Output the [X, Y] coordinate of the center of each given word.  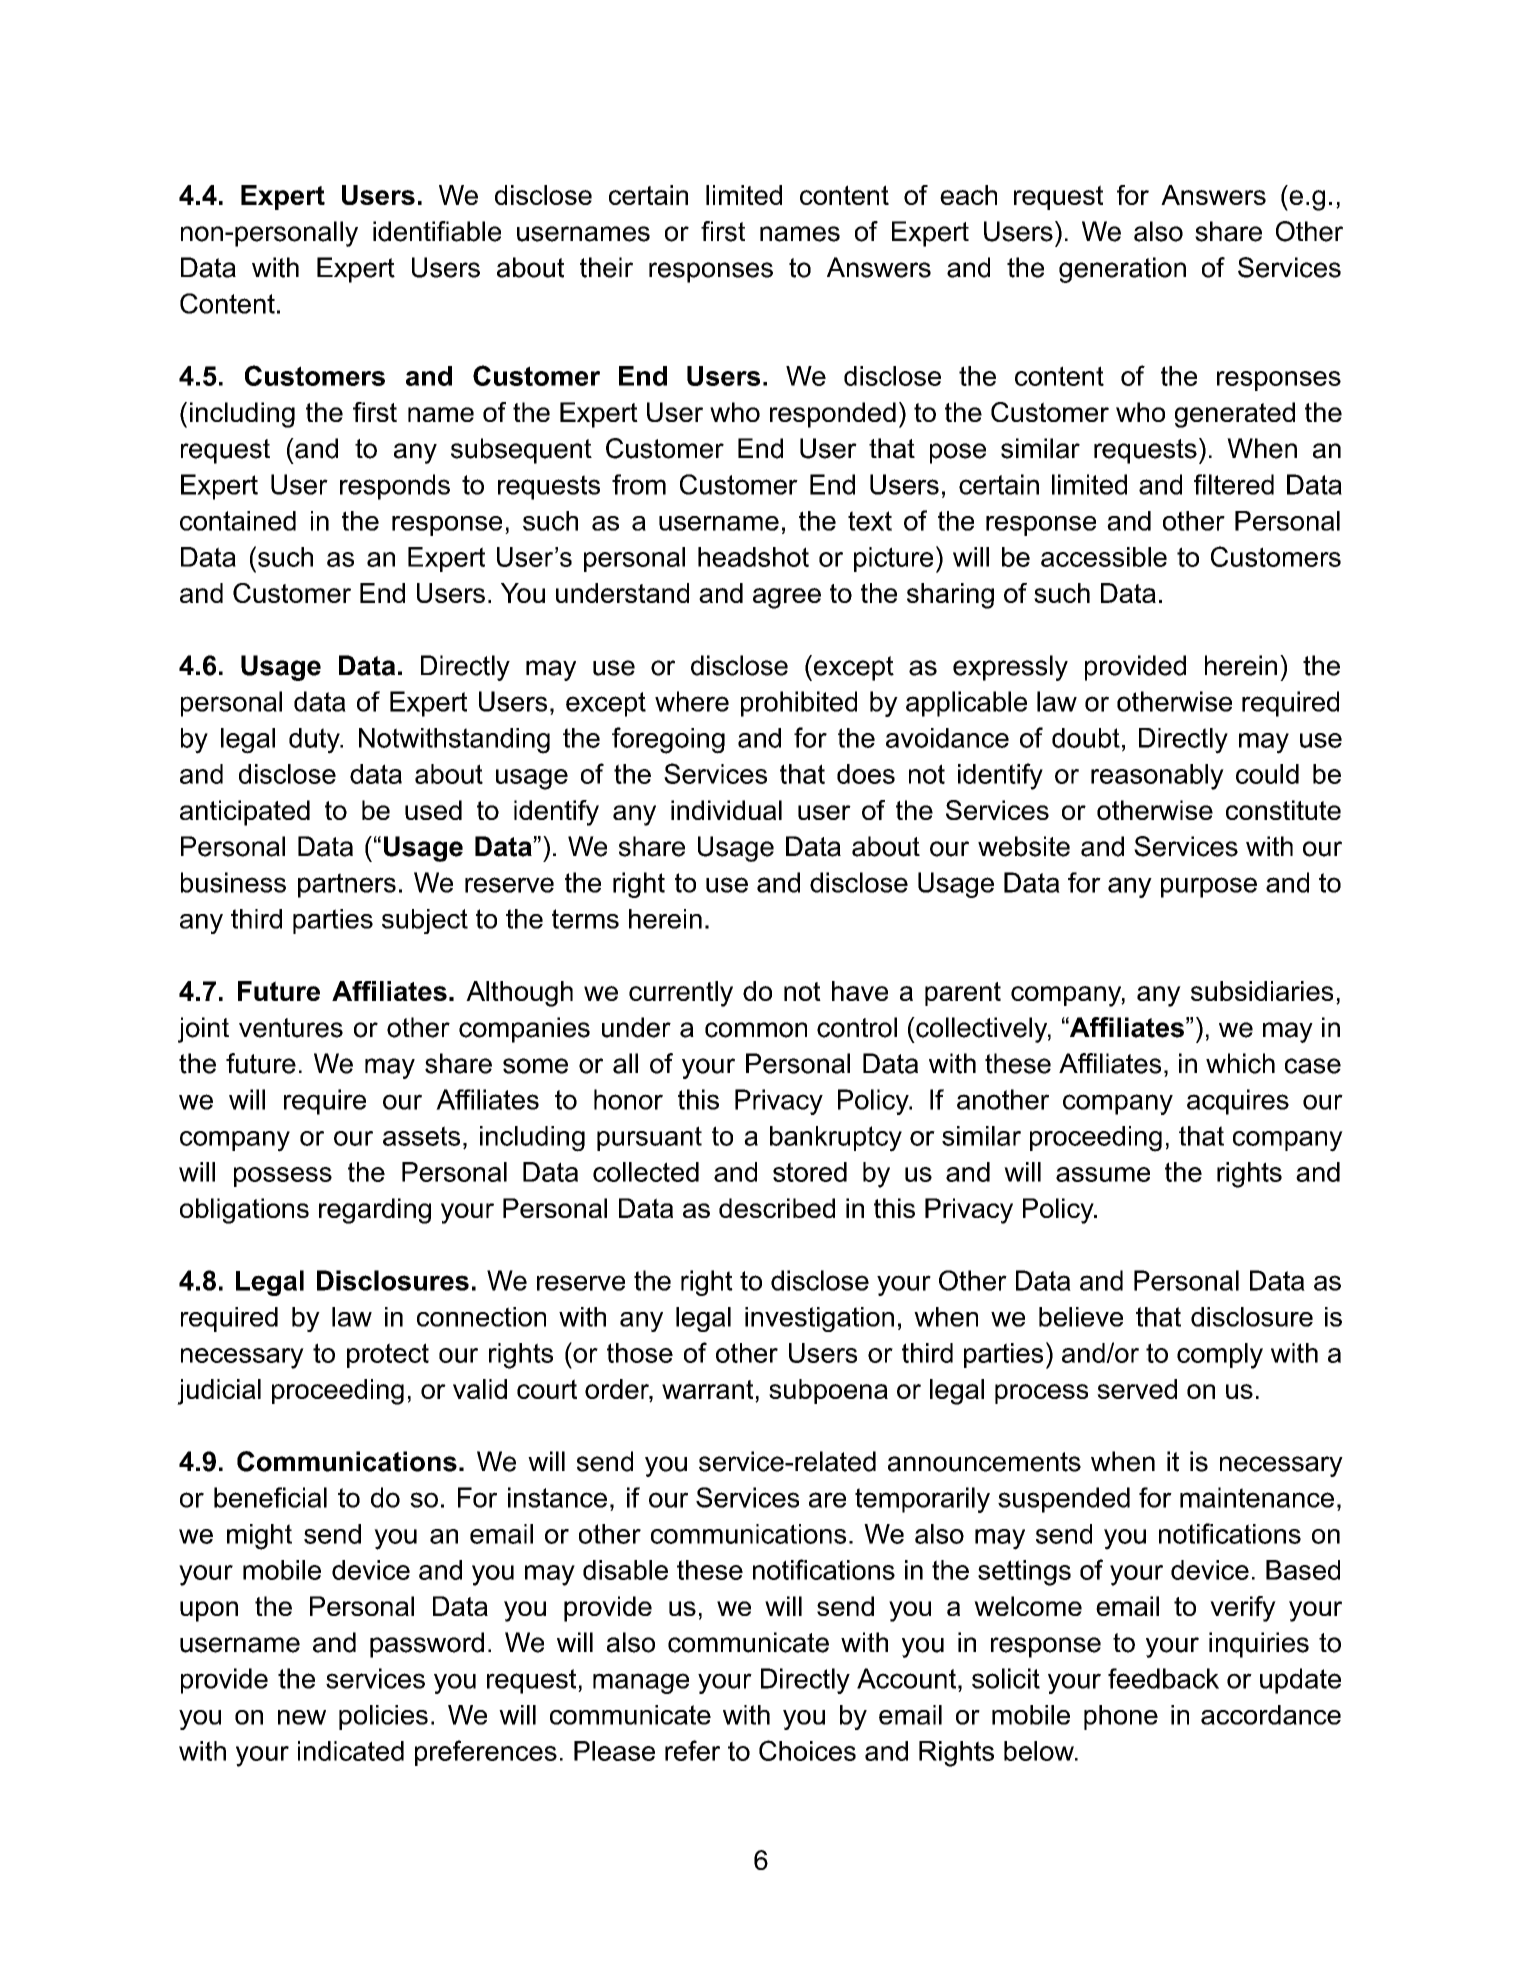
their [606, 267]
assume [1103, 1174]
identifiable [437, 231]
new [302, 1717]
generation [1122, 270]
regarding [375, 1211]
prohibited [799, 704]
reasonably [1157, 777]
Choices [807, 1750]
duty [315, 741]
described [777, 1208]
